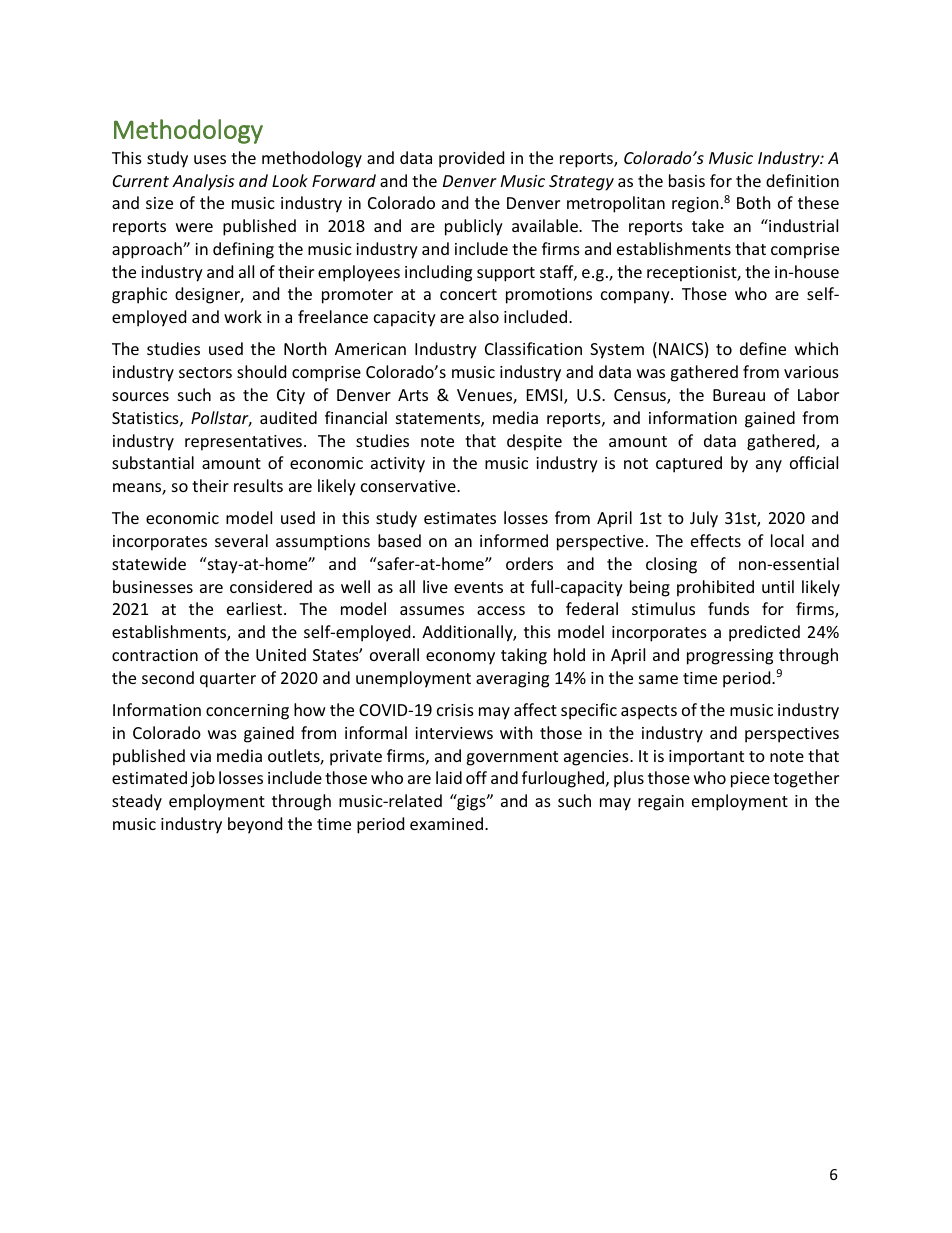 Image resolution: width=952 pixels, height=1233 pixels. Describe the element at coordinates (448, 823) in the screenshot. I see `examined` at that location.
